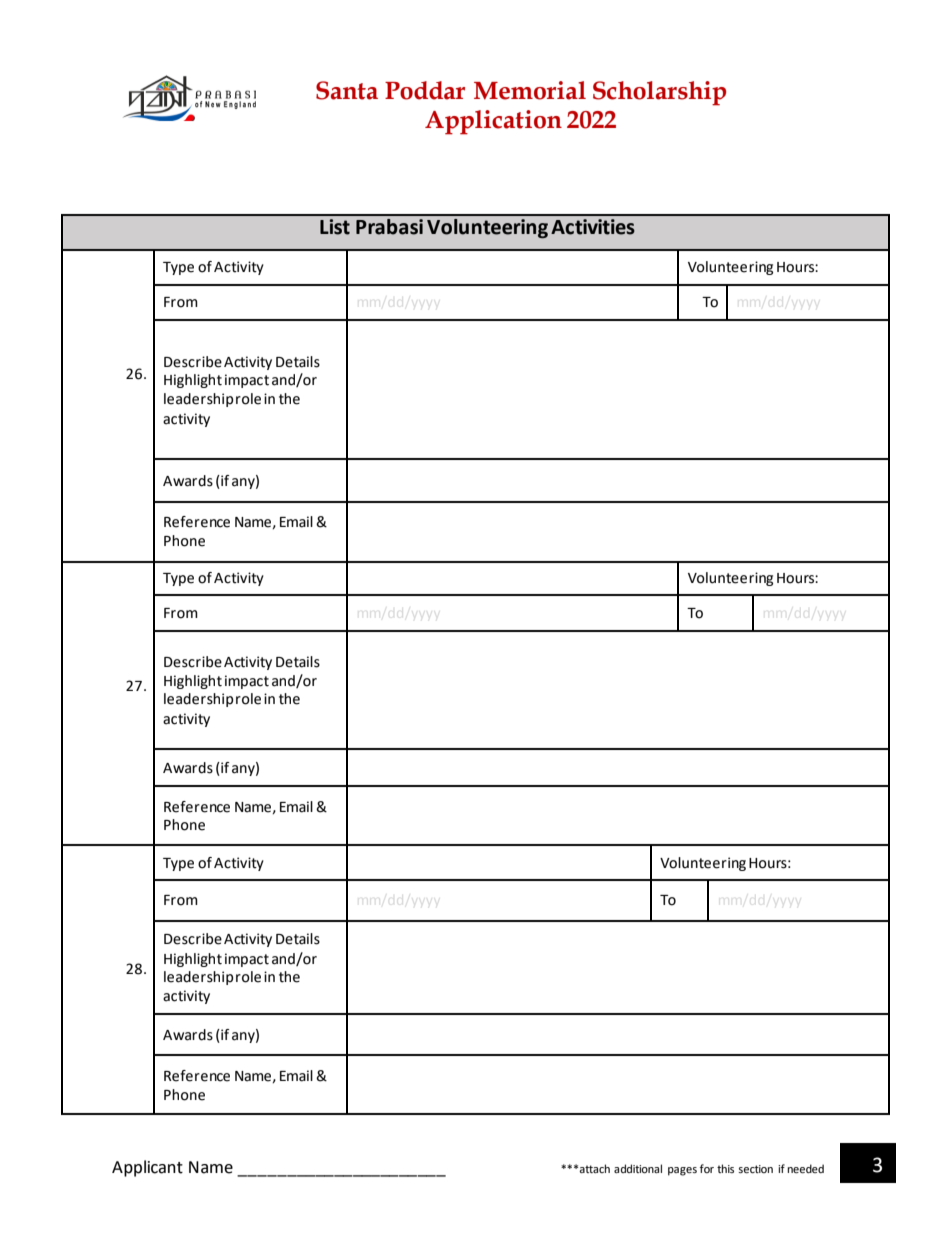  Describe the element at coordinates (805, 1168) in the screenshot. I see `needed` at that location.
